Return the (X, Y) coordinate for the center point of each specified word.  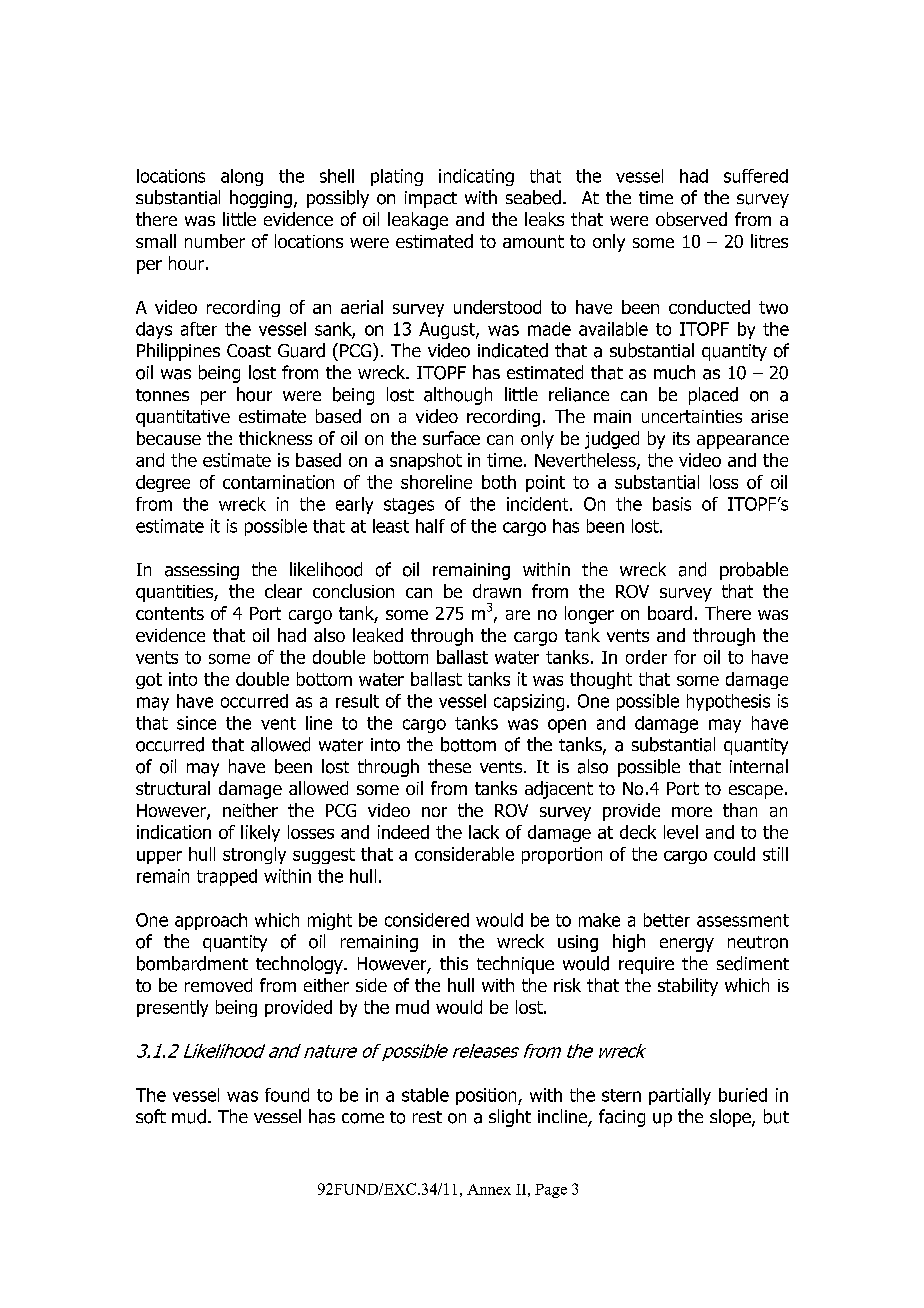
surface (451, 438)
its (681, 438)
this (454, 963)
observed (691, 219)
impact (431, 199)
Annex (489, 1189)
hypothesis (728, 702)
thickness (275, 438)
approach (211, 921)
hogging (261, 199)
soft (151, 1116)
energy (687, 945)
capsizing (529, 702)
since (196, 723)
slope (731, 1118)
